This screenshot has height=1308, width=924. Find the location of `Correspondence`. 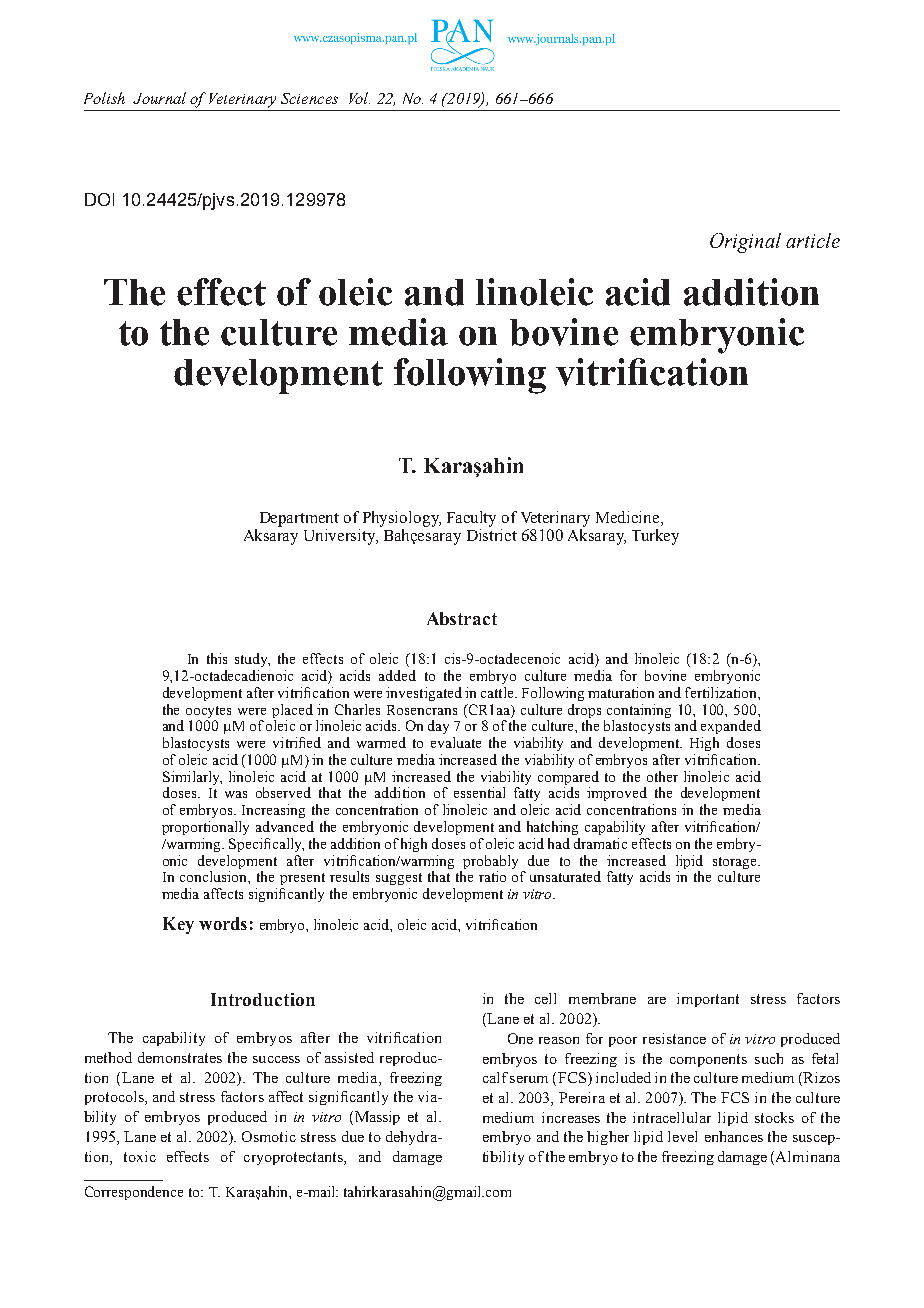

Correspondence is located at coordinates (134, 1193).
